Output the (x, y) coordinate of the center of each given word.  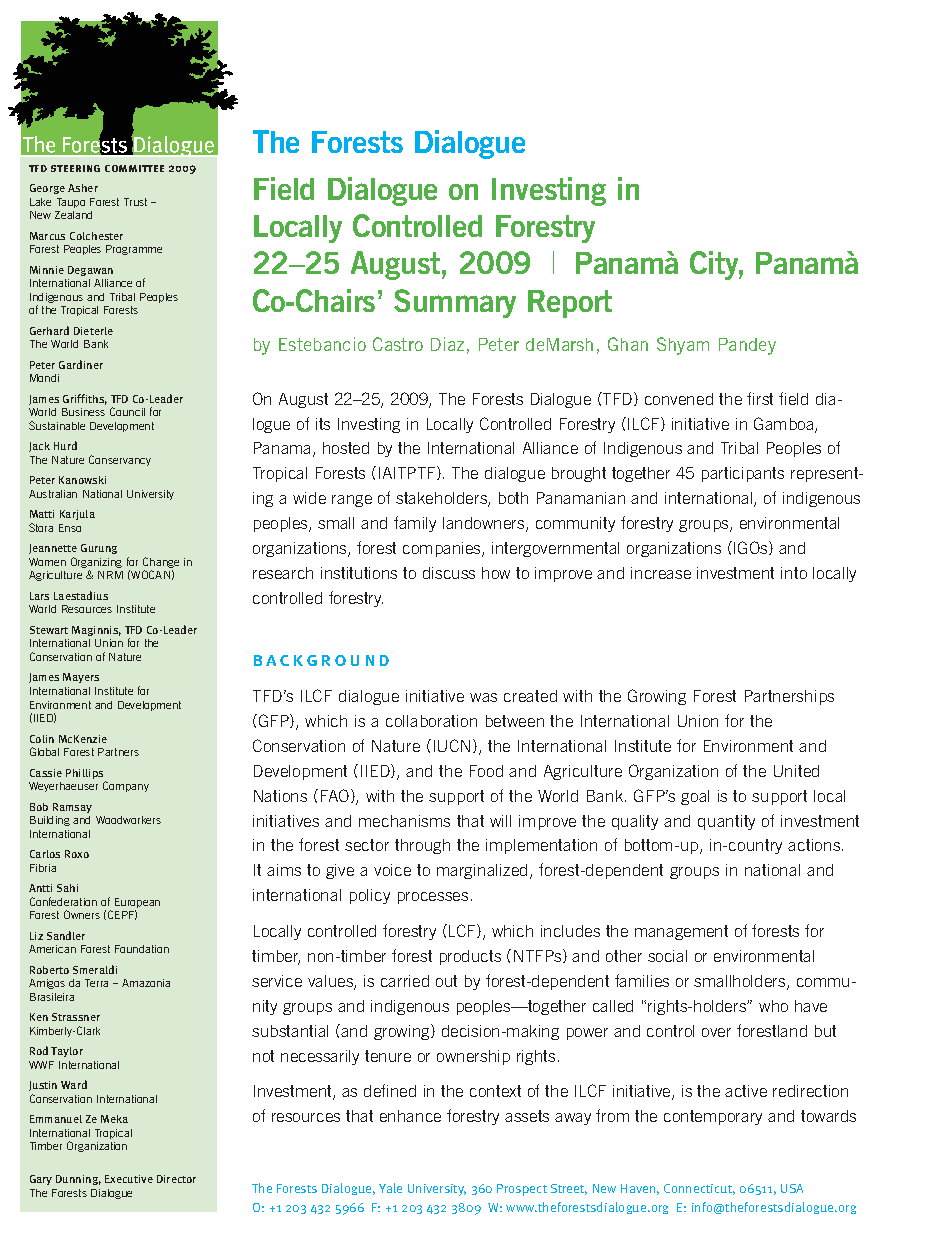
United (796, 771)
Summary (455, 303)
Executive (129, 1179)
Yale (390, 1188)
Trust (135, 202)
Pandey (747, 346)
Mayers (81, 678)
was (483, 697)
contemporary (713, 1117)
